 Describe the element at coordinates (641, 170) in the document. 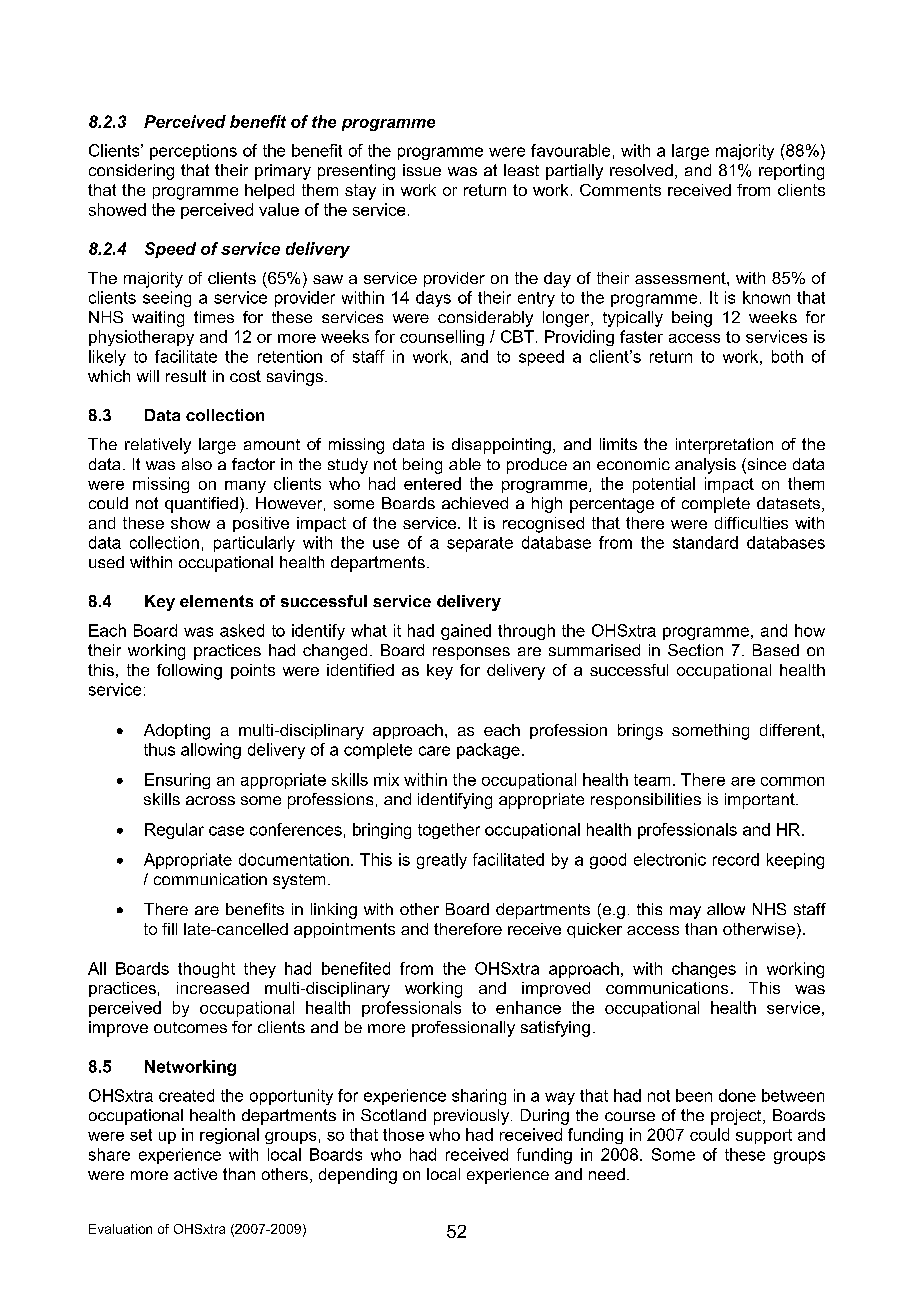

I see `resolved` at that location.
